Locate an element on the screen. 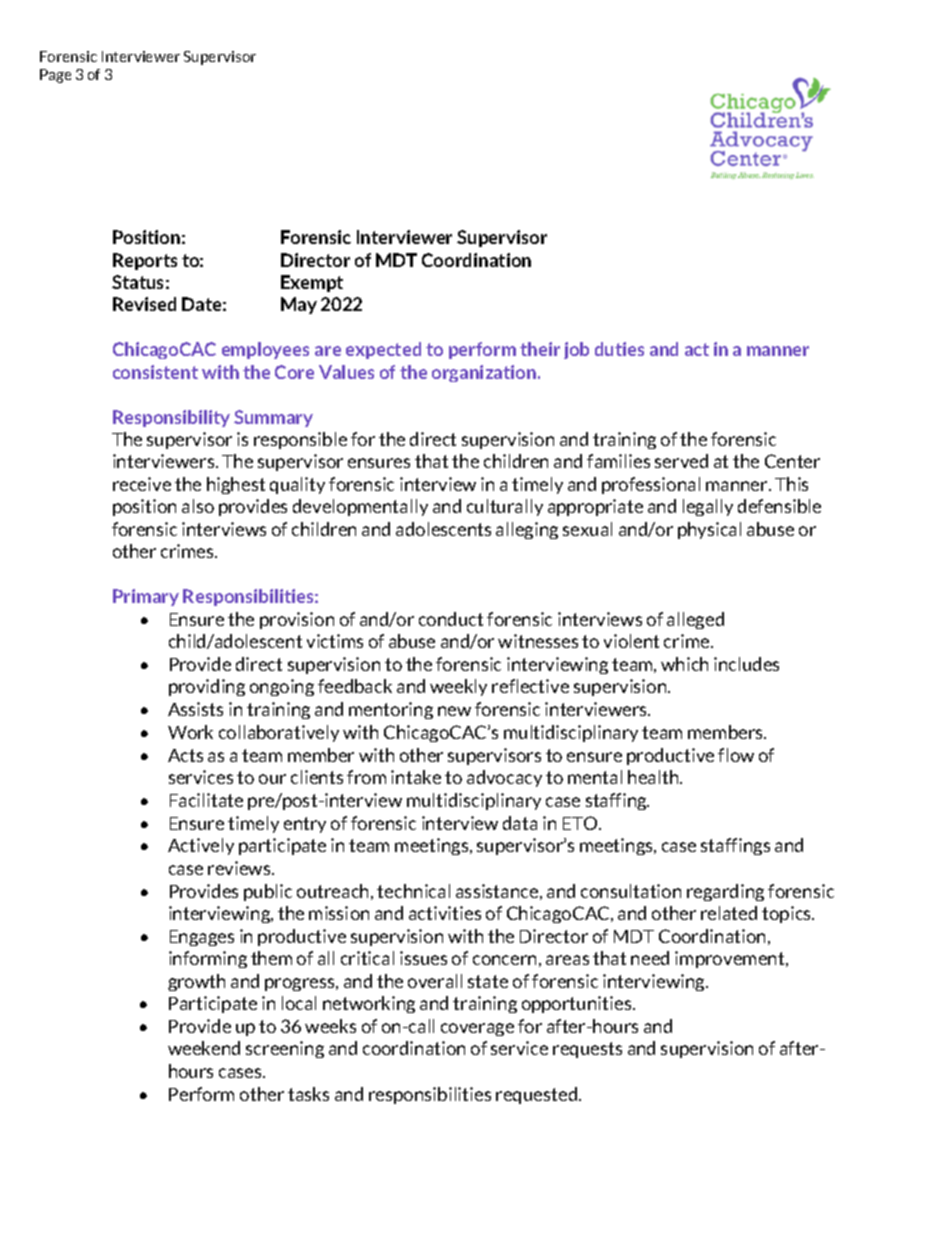 This screenshot has width=952, height=1233. Primary is located at coordinates (146, 597).
